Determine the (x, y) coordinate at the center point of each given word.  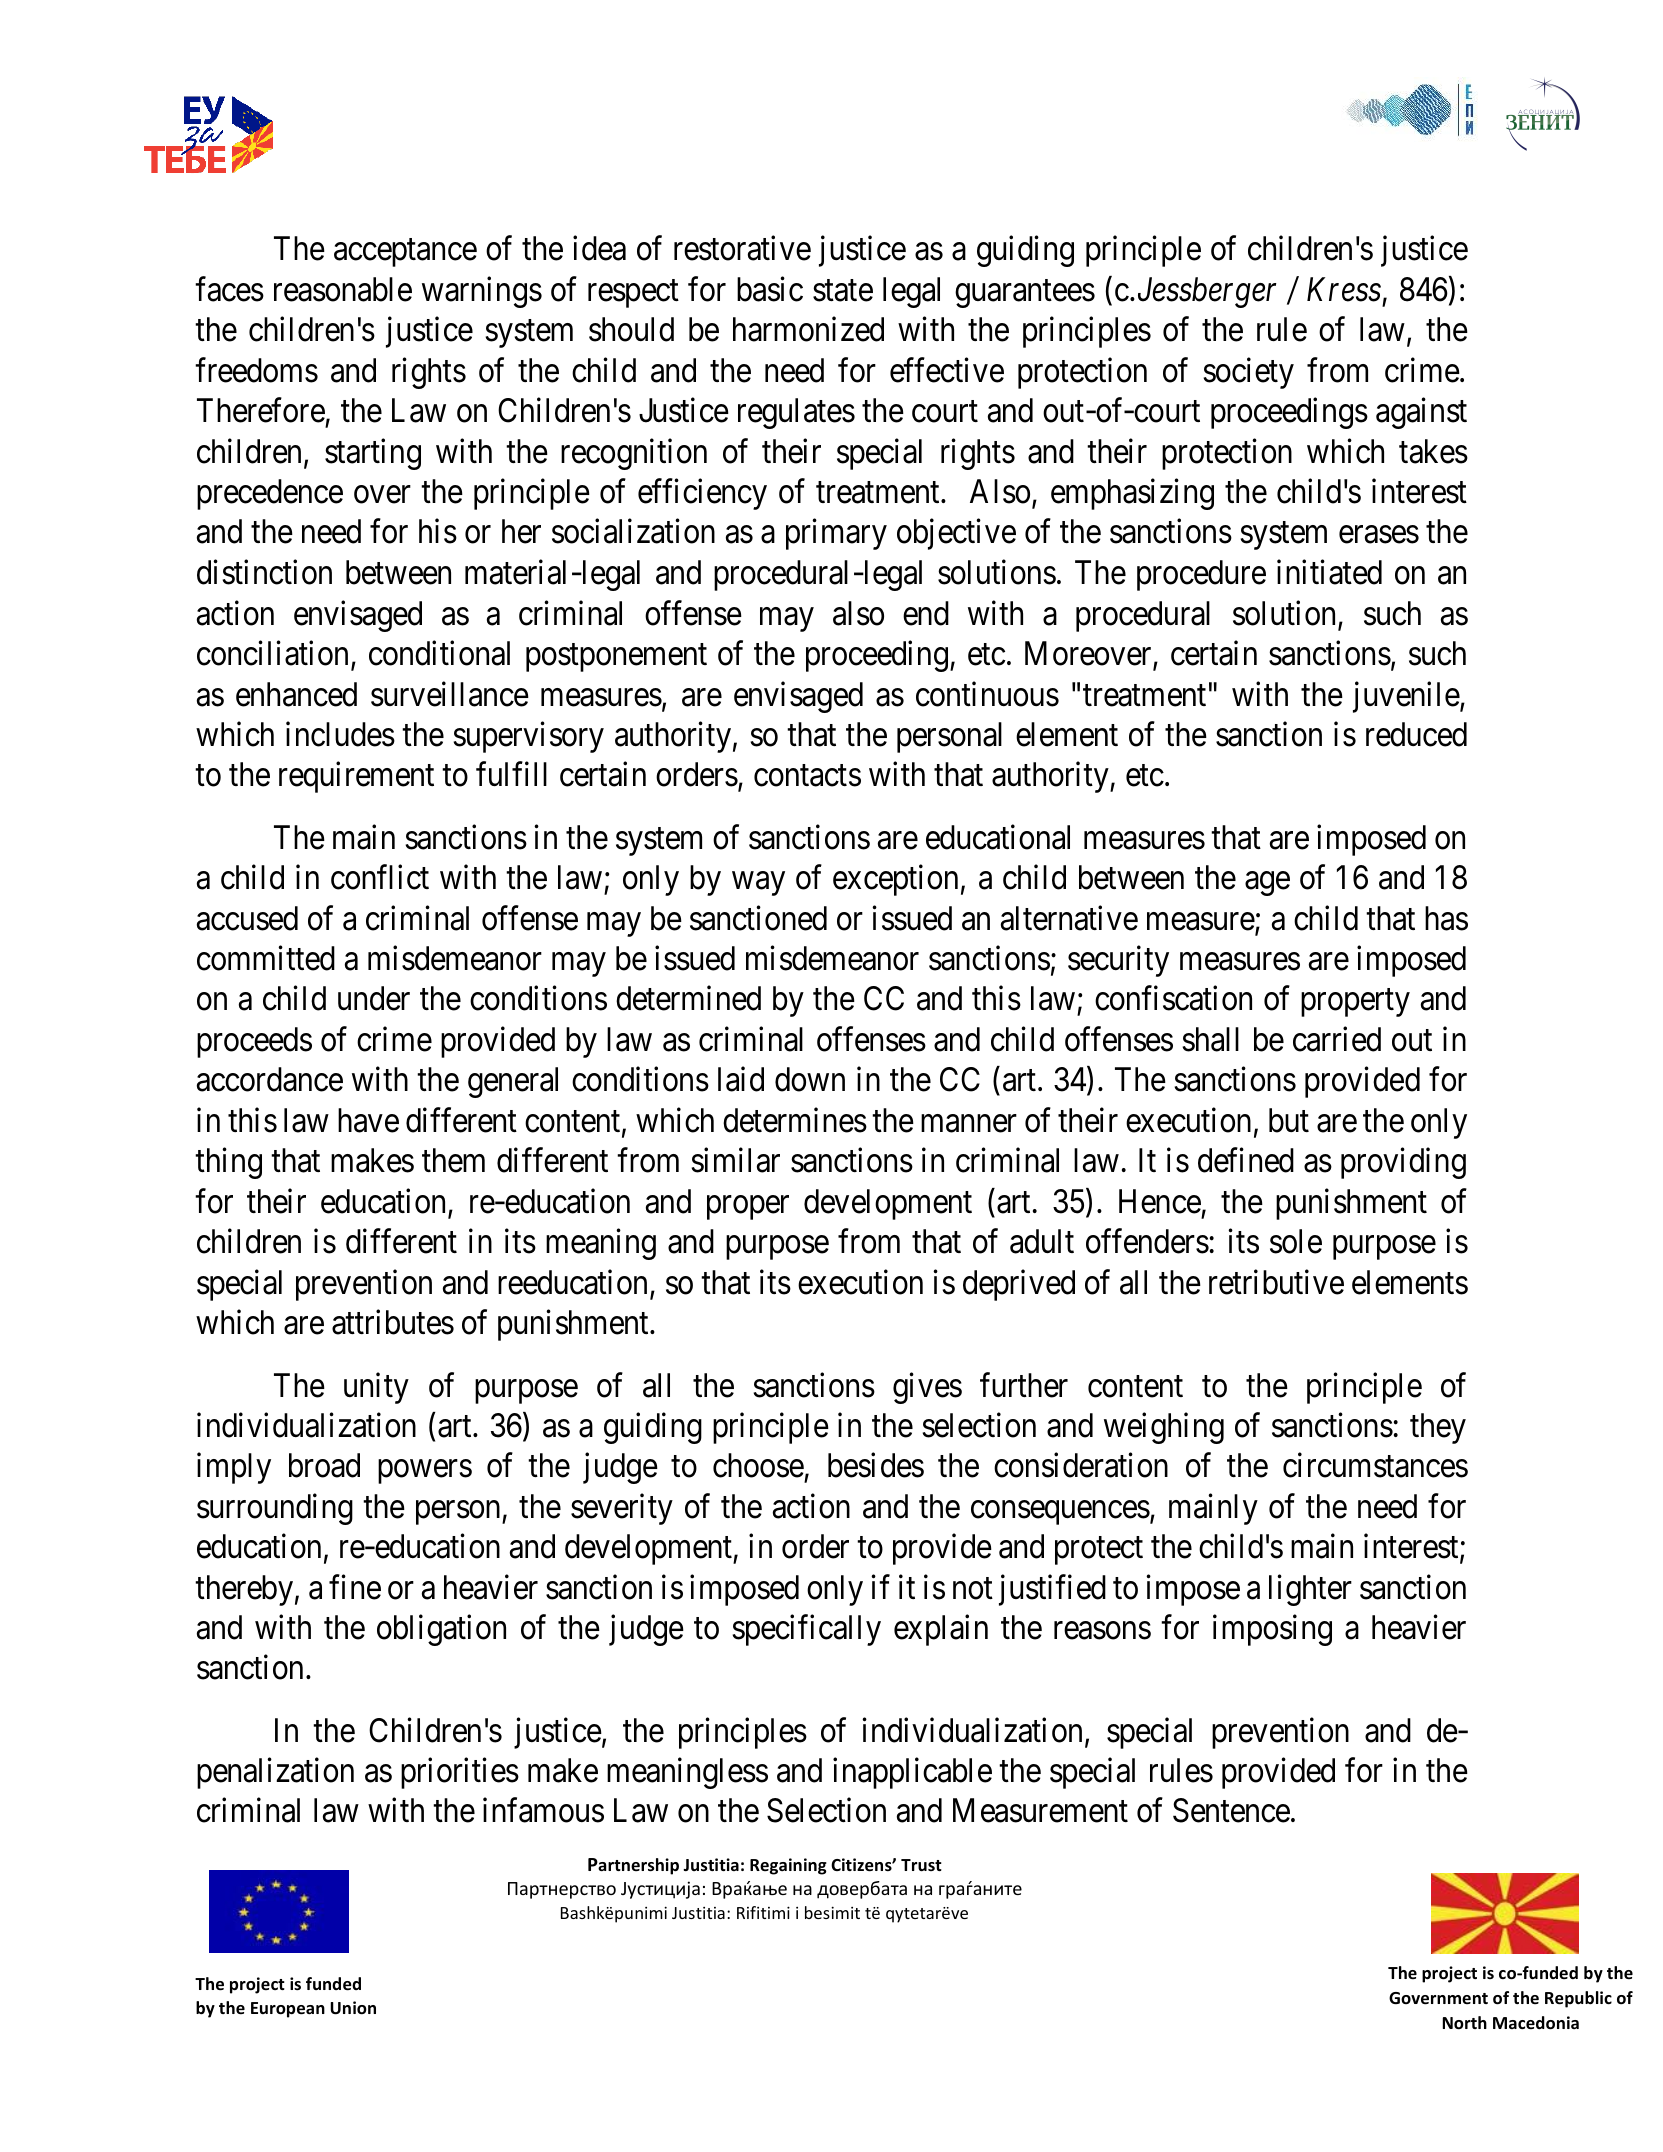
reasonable (343, 289)
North (1465, 2023)
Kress (1344, 290)
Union (353, 2008)
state (843, 291)
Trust (921, 1865)
